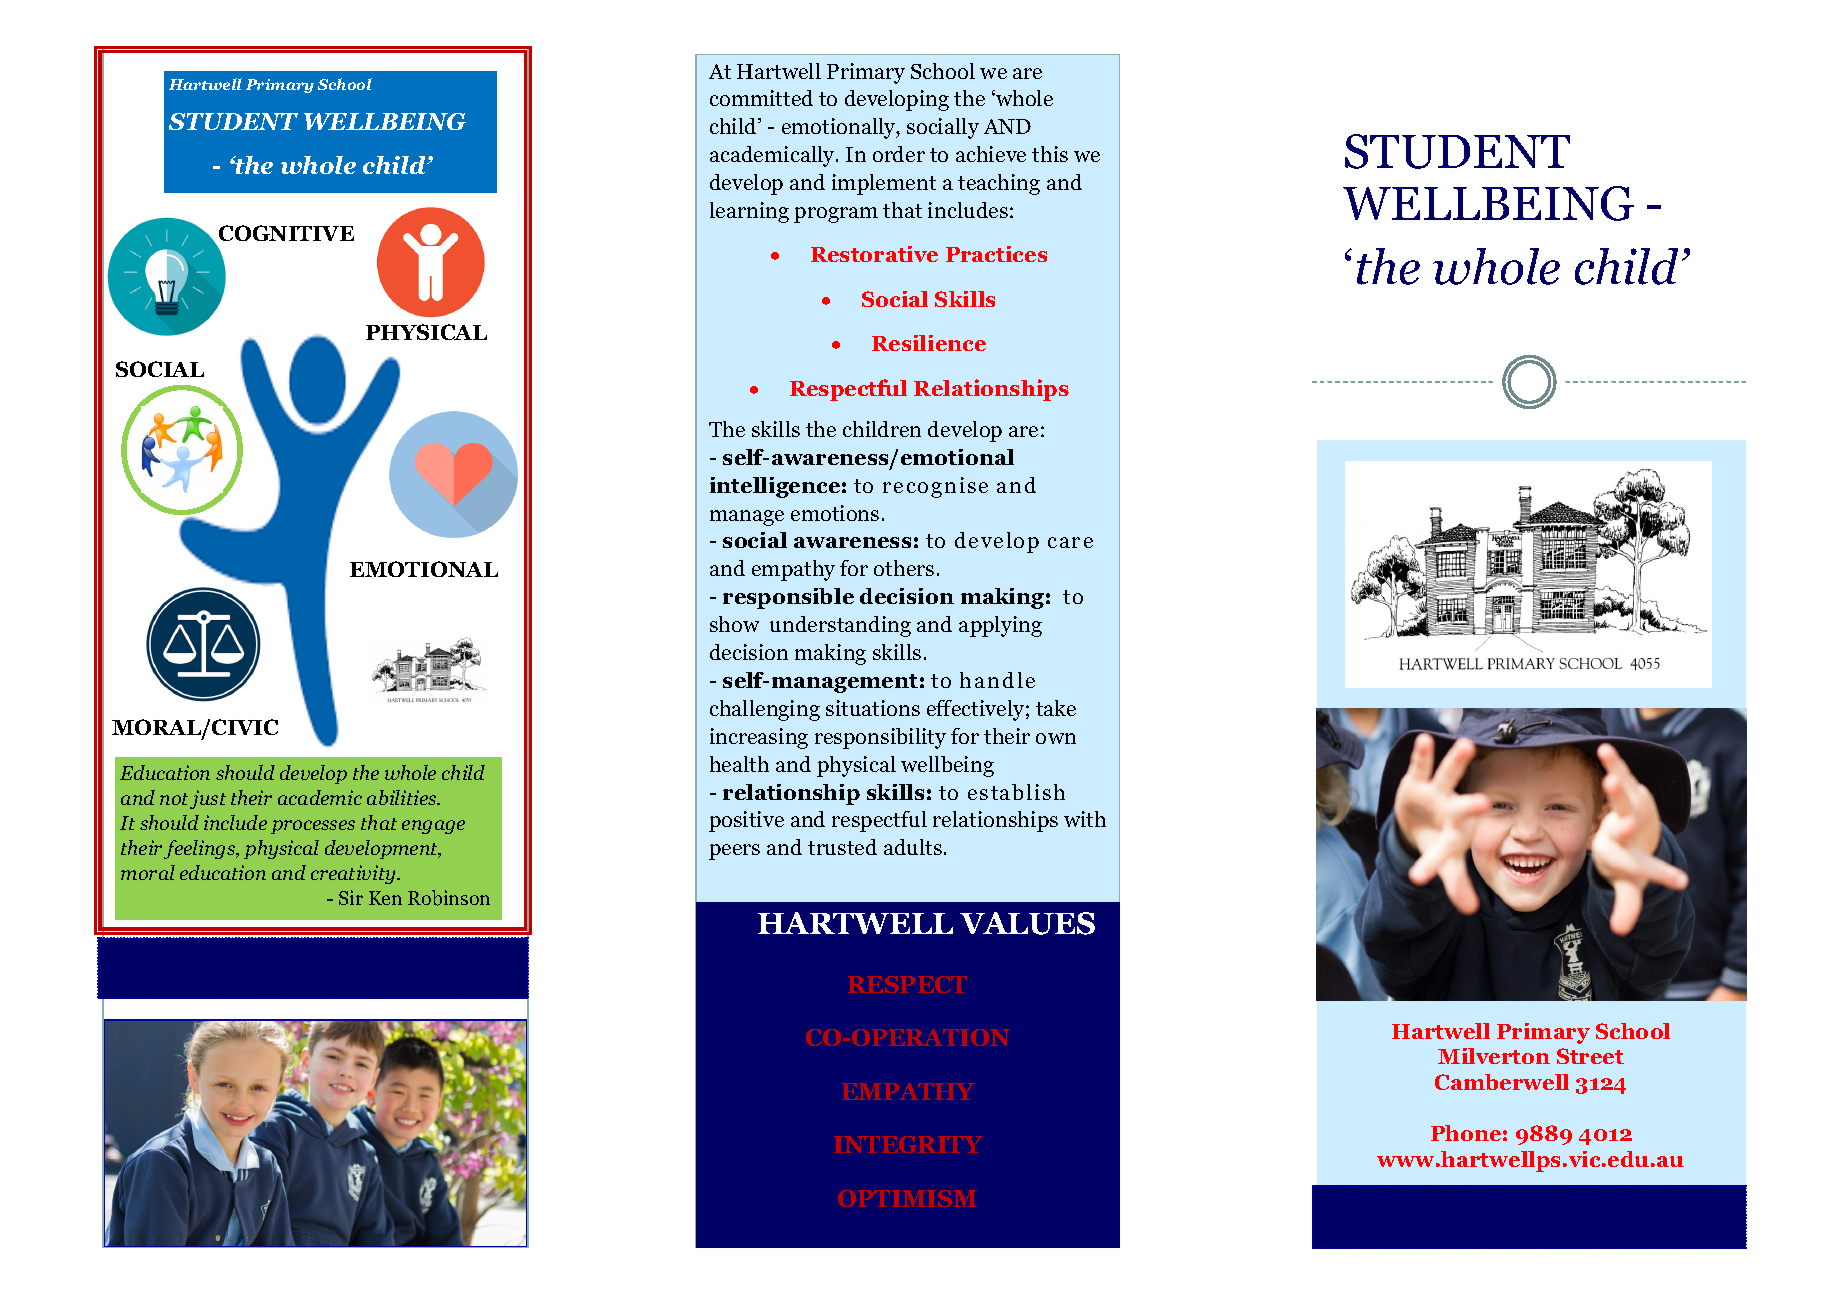 Image resolution: width=1845 pixels, height=1304 pixels. What do you see at coordinates (1050, 154) in the document?
I see `this` at bounding box center [1050, 154].
